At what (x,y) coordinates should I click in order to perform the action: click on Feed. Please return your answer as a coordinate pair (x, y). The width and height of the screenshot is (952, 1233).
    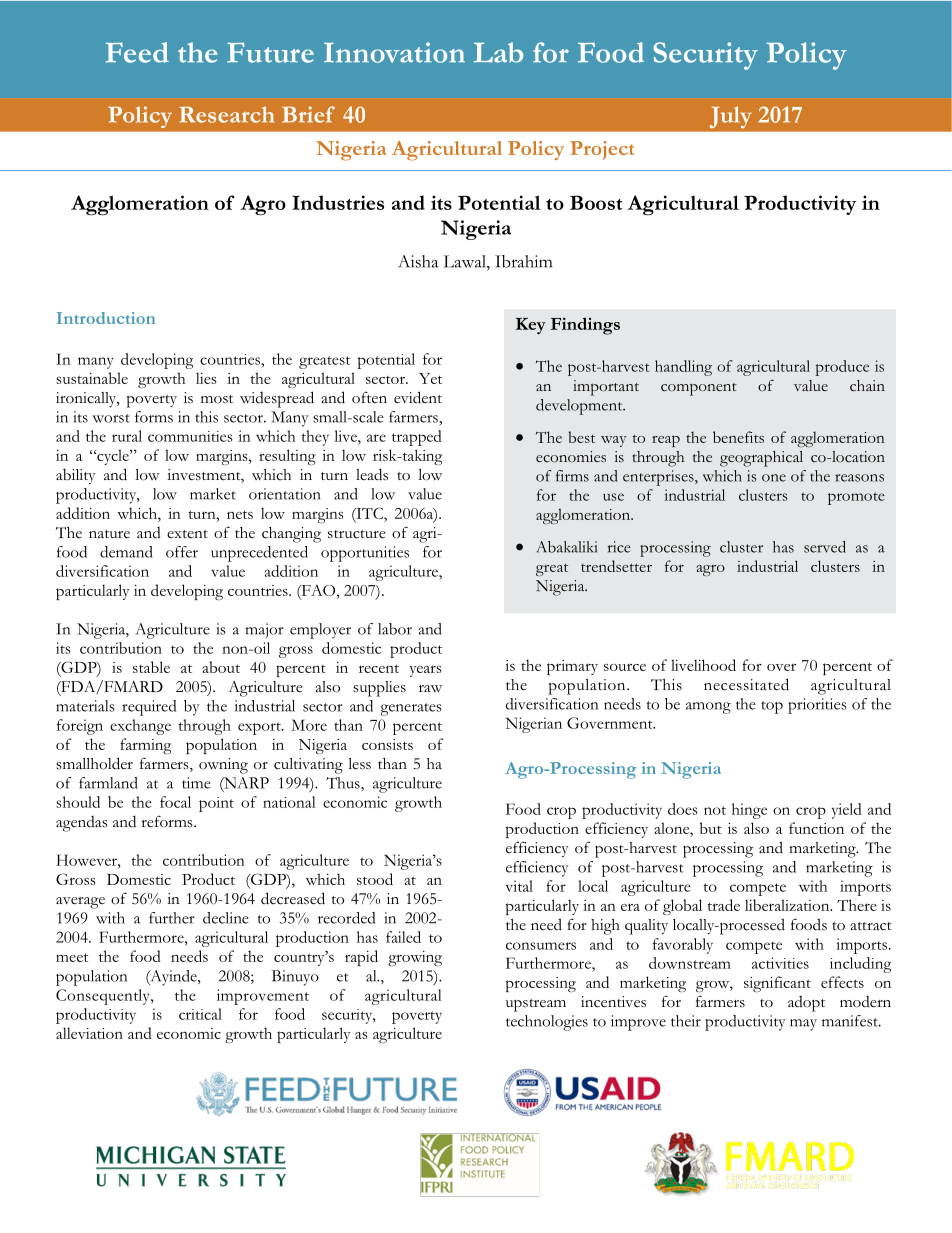
    Looking at the image, I should click on (137, 52).
